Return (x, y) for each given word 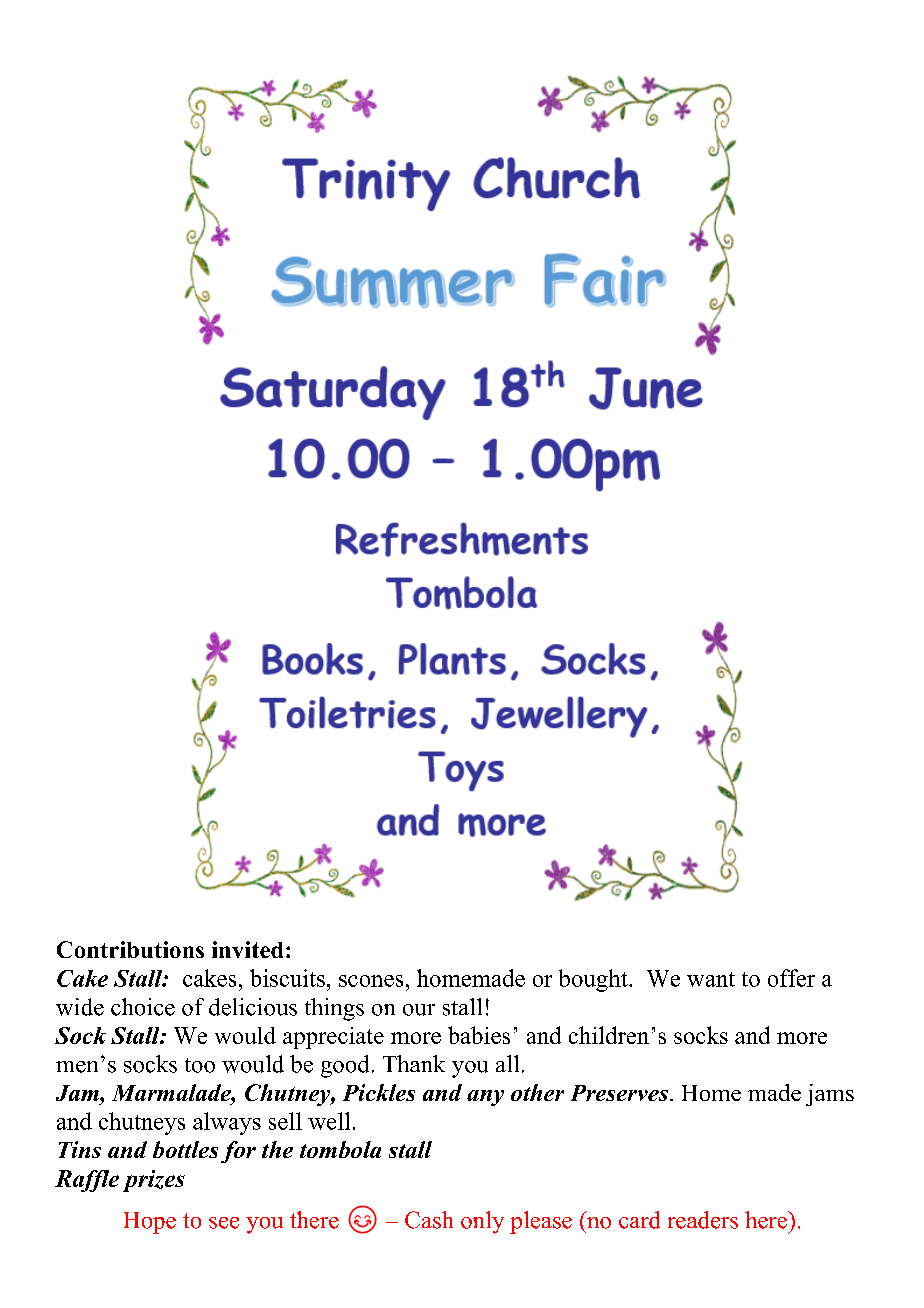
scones (371, 981)
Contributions (130, 949)
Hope (150, 1223)
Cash (429, 1220)
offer (791, 978)
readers (703, 1220)
